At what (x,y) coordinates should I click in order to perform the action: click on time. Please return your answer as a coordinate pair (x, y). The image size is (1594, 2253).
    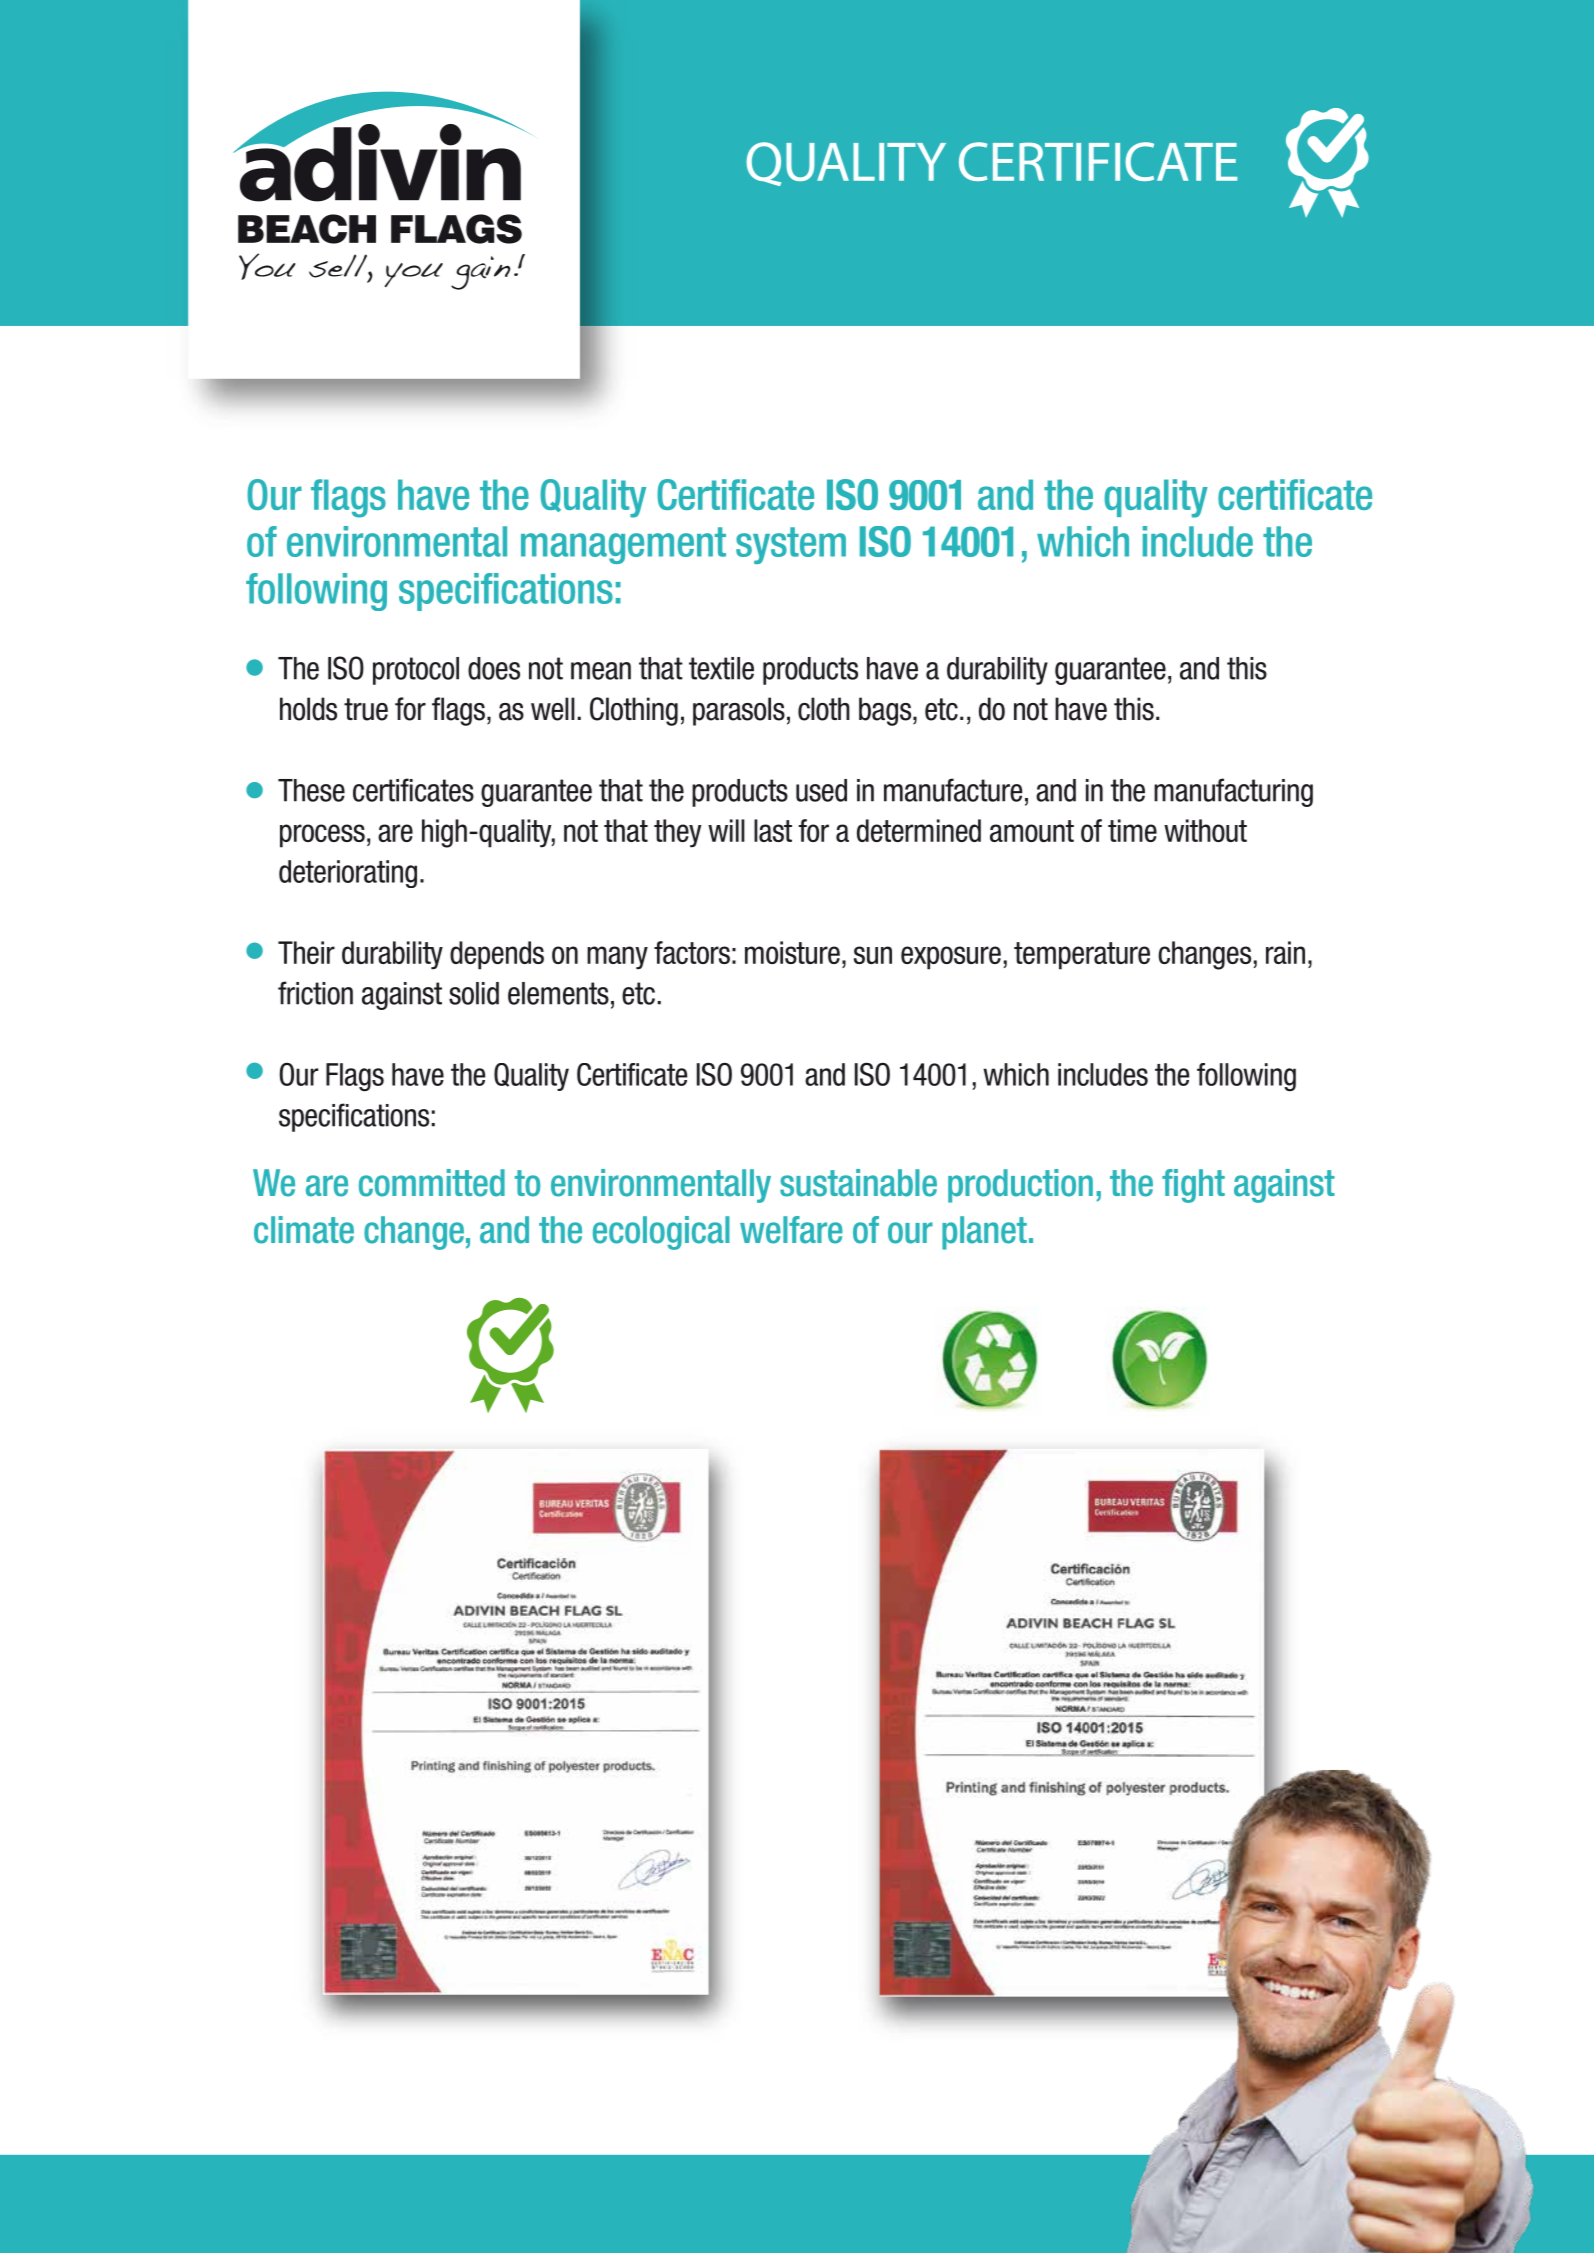
    Looking at the image, I should click on (1132, 830).
